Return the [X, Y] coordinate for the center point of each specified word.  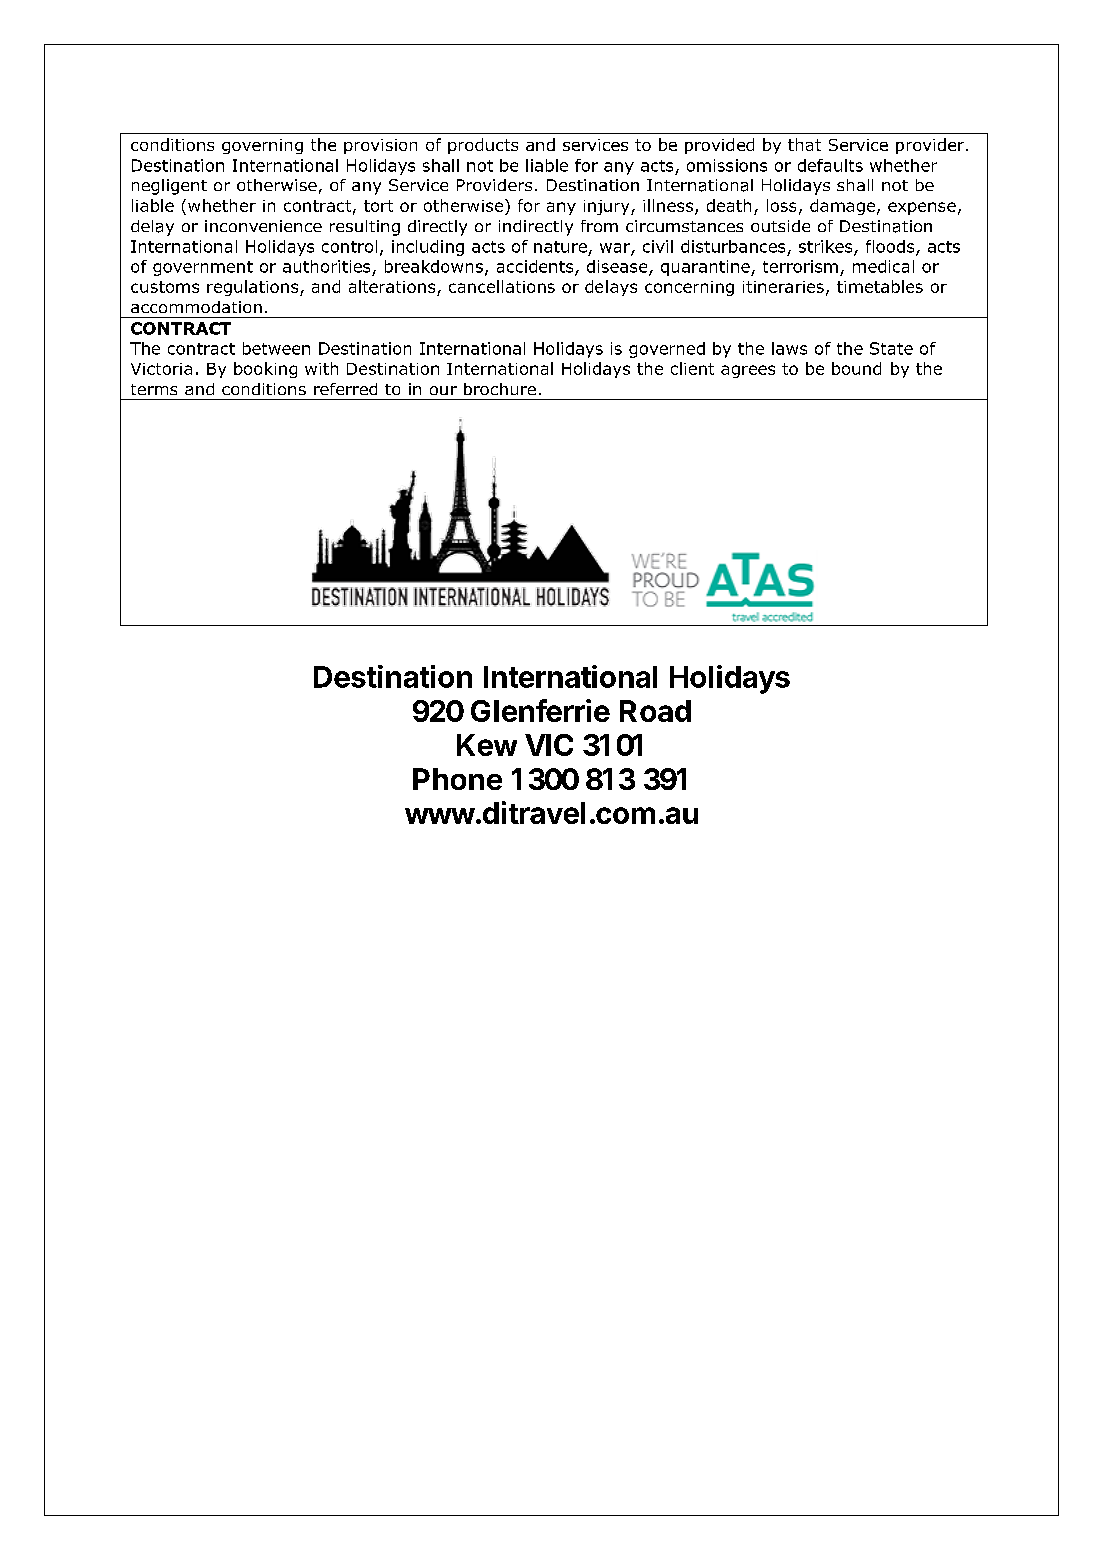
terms [154, 389]
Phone [457, 779]
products [483, 146]
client [692, 368]
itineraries [783, 287]
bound [856, 368]
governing [262, 146]
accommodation [196, 307]
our [443, 390]
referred [345, 389]
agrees [748, 371]
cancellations [502, 286]
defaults [830, 165]
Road [655, 711]
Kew [487, 745]
